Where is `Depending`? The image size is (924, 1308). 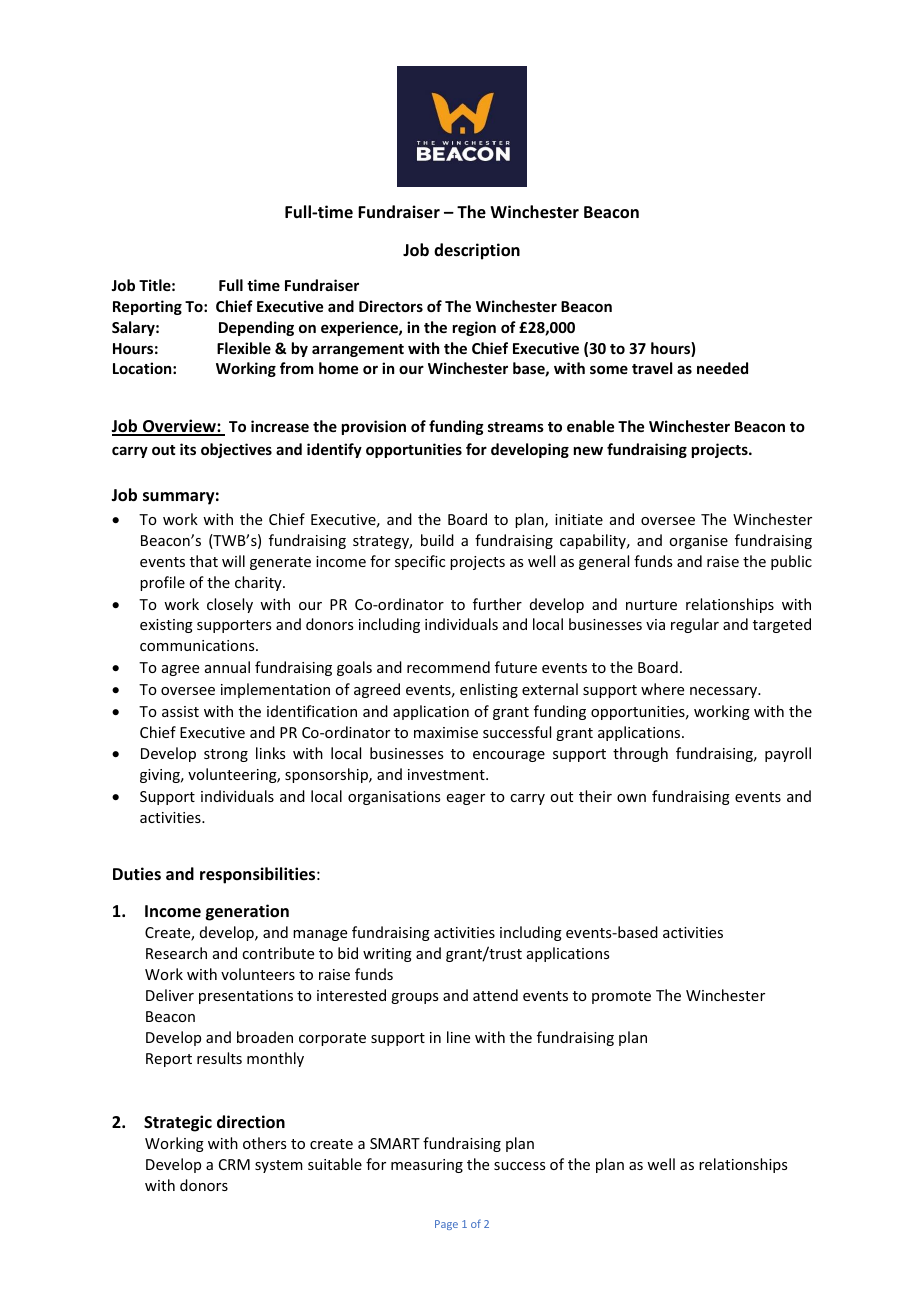 Depending is located at coordinates (256, 328).
